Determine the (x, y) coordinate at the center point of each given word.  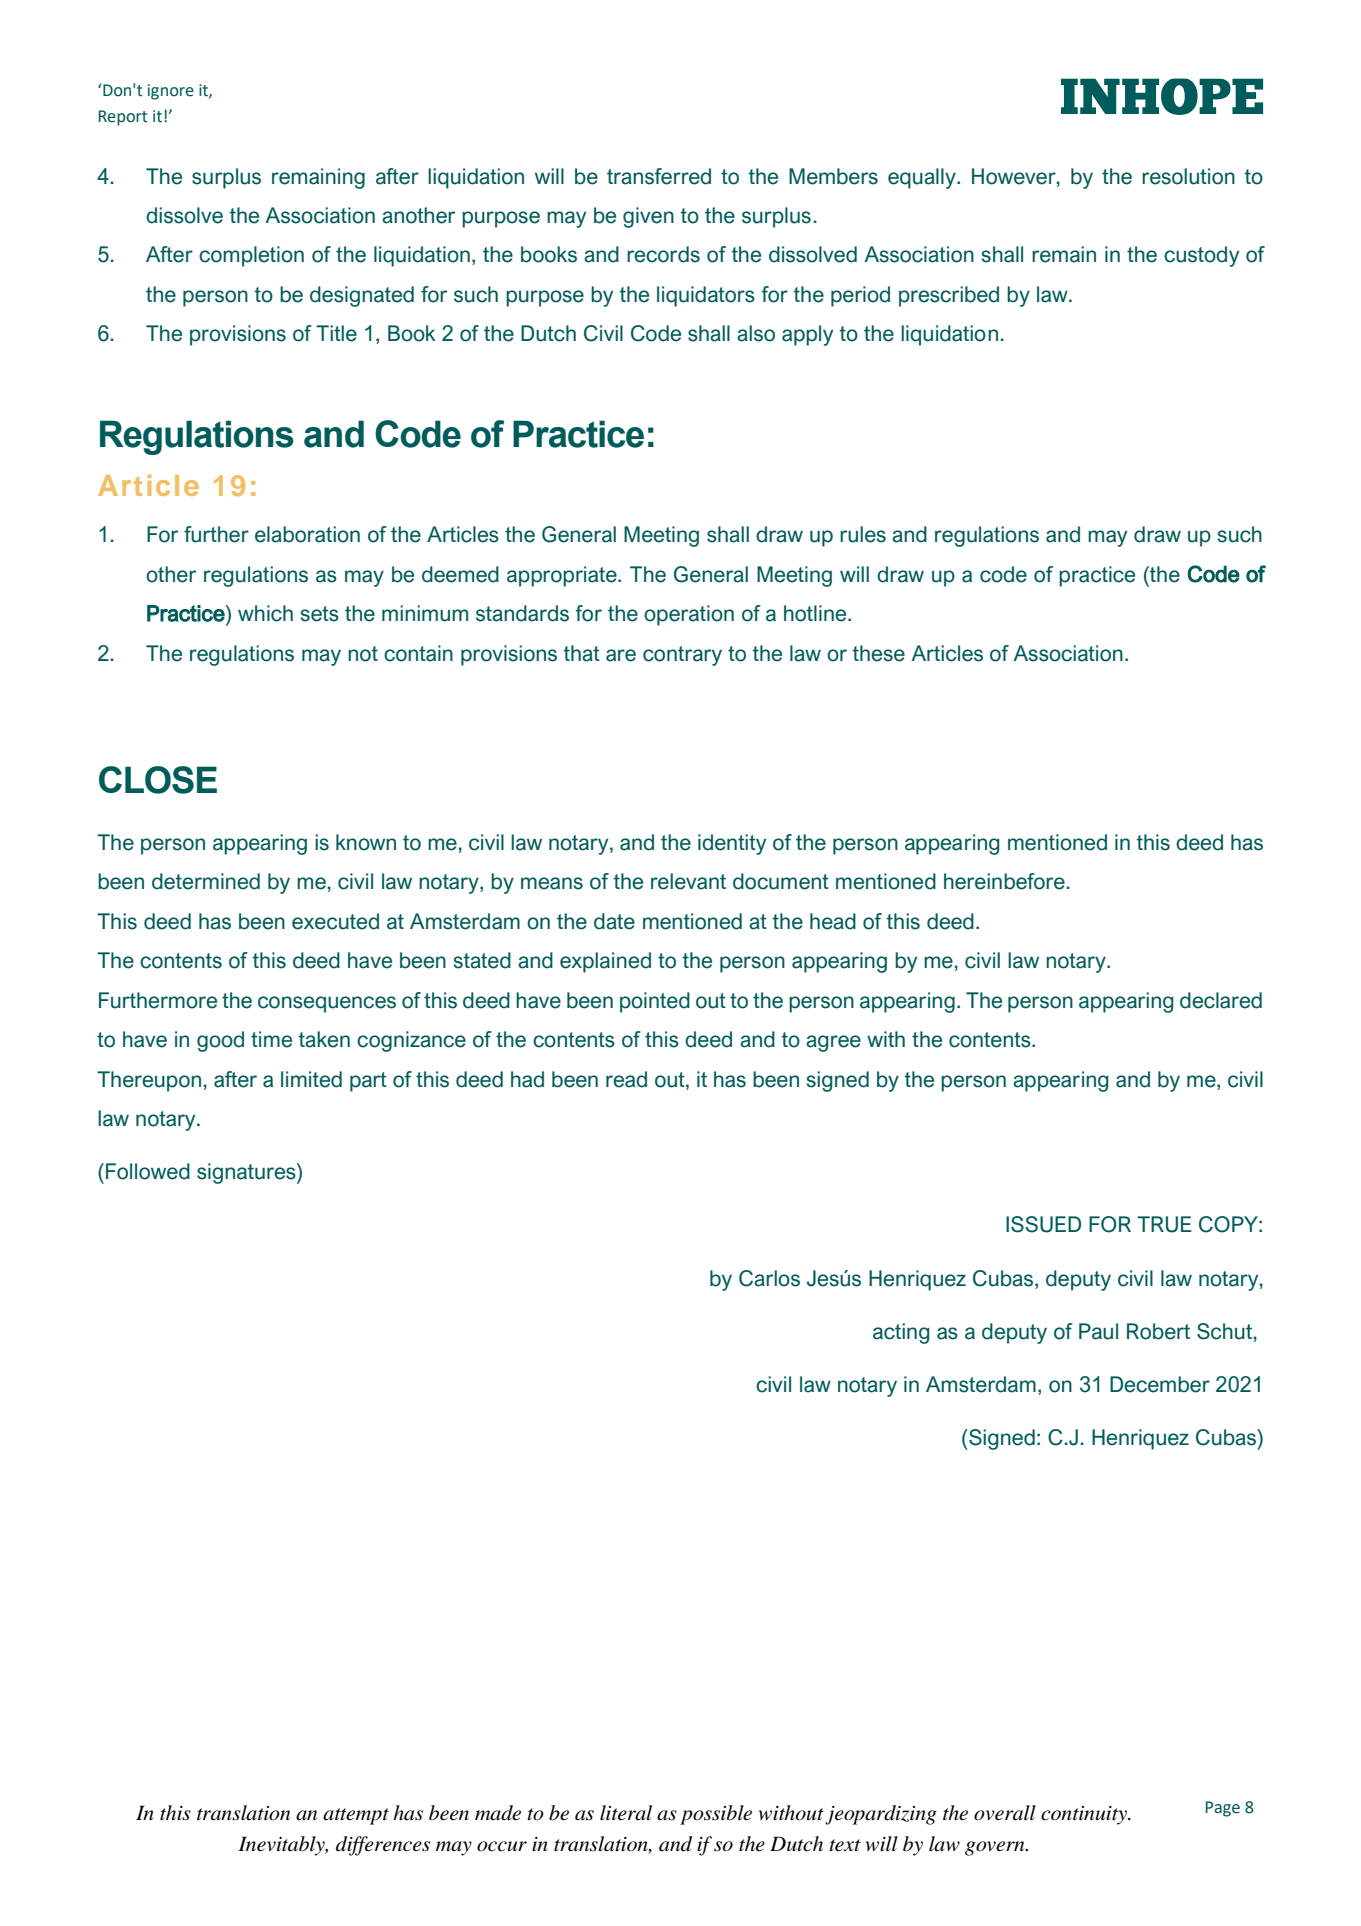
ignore (171, 92)
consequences (327, 1004)
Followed (148, 1171)
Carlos (769, 1278)
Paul (1098, 1331)
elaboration (307, 534)
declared (1221, 1000)
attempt (356, 1816)
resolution (1188, 176)
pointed (655, 1002)
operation (689, 615)
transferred (659, 176)
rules (863, 534)
